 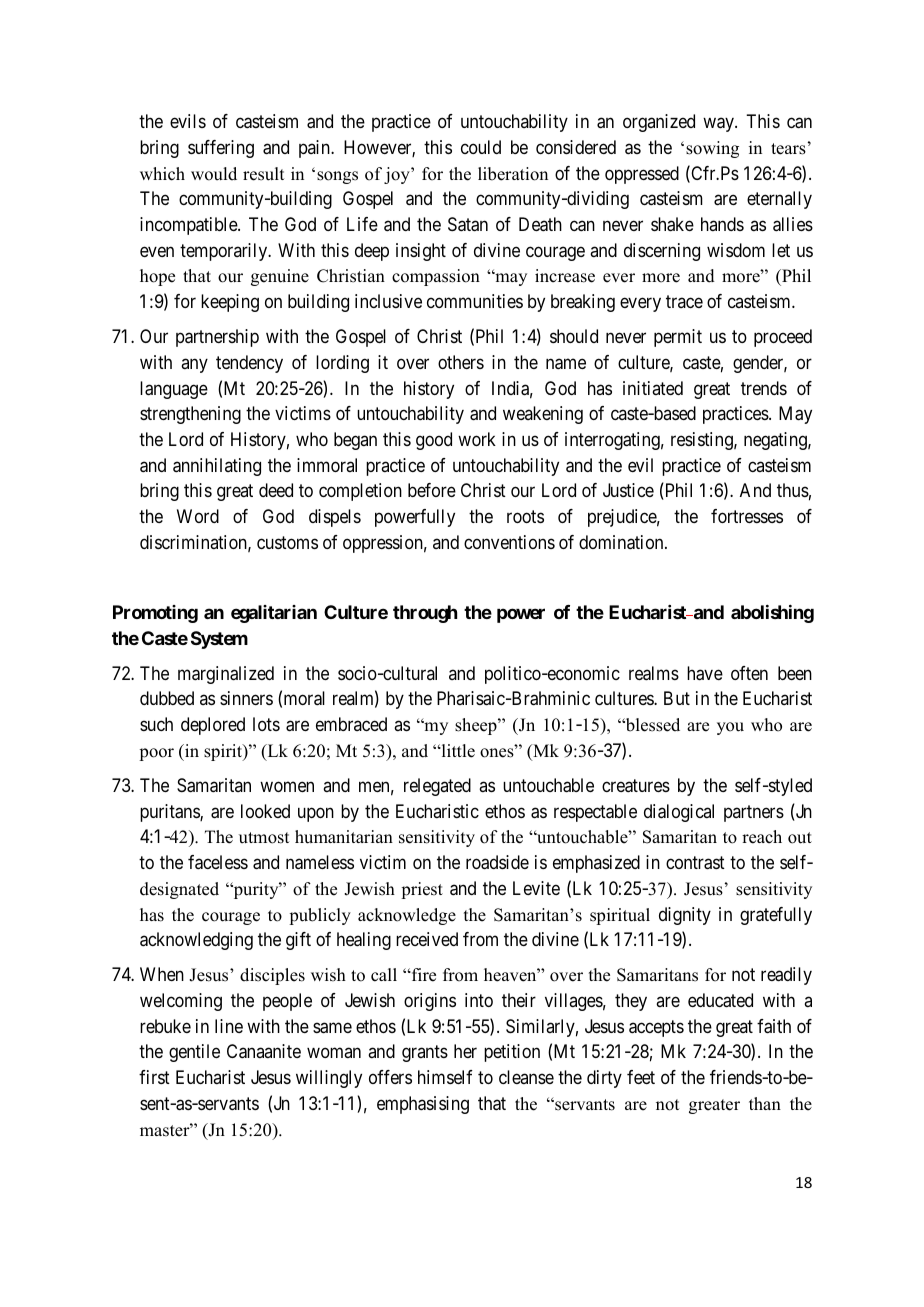 I want to click on deplored, so click(x=213, y=726).
